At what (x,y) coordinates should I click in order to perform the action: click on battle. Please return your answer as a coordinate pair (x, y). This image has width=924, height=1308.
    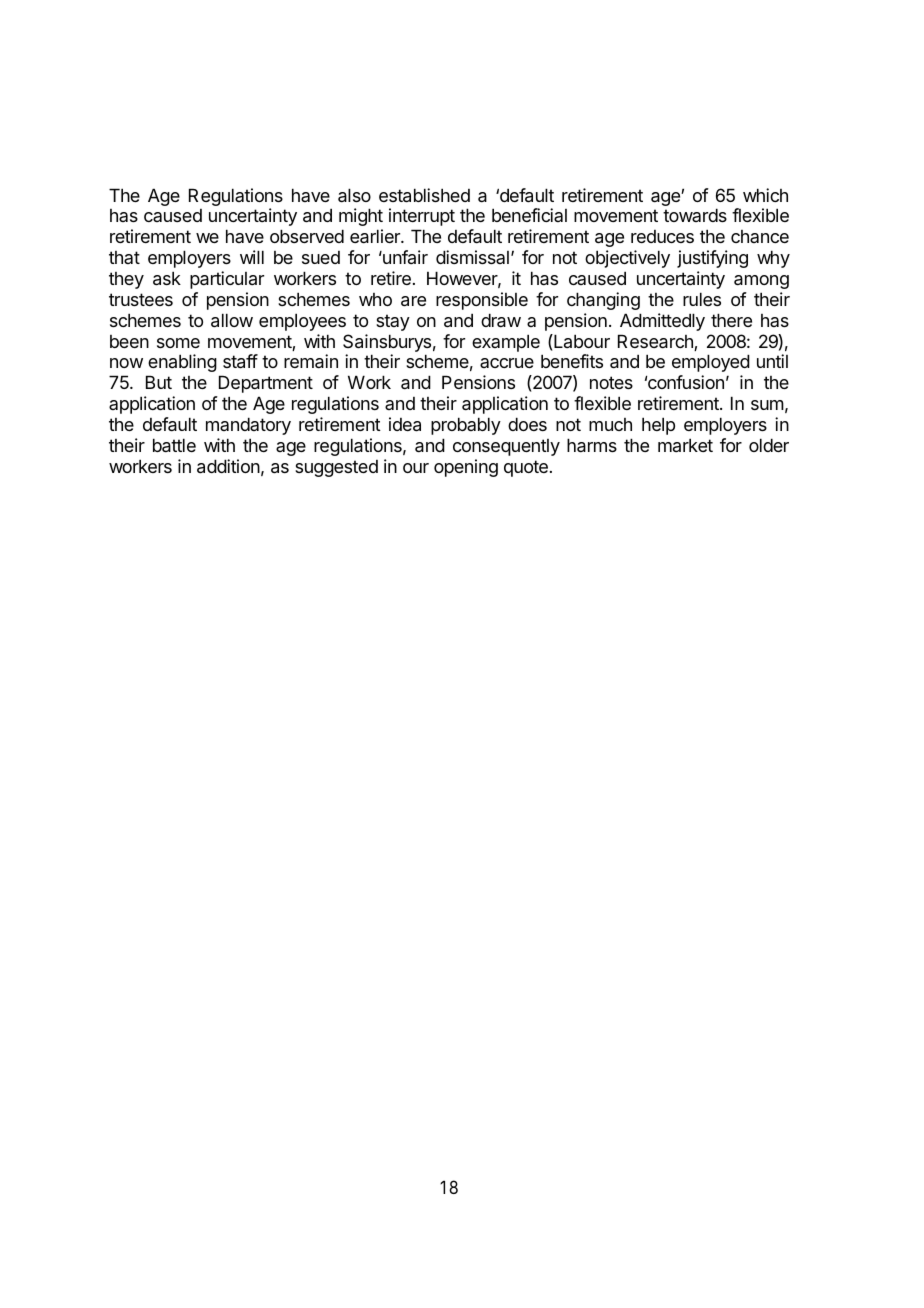
    Looking at the image, I should click on (174, 445).
